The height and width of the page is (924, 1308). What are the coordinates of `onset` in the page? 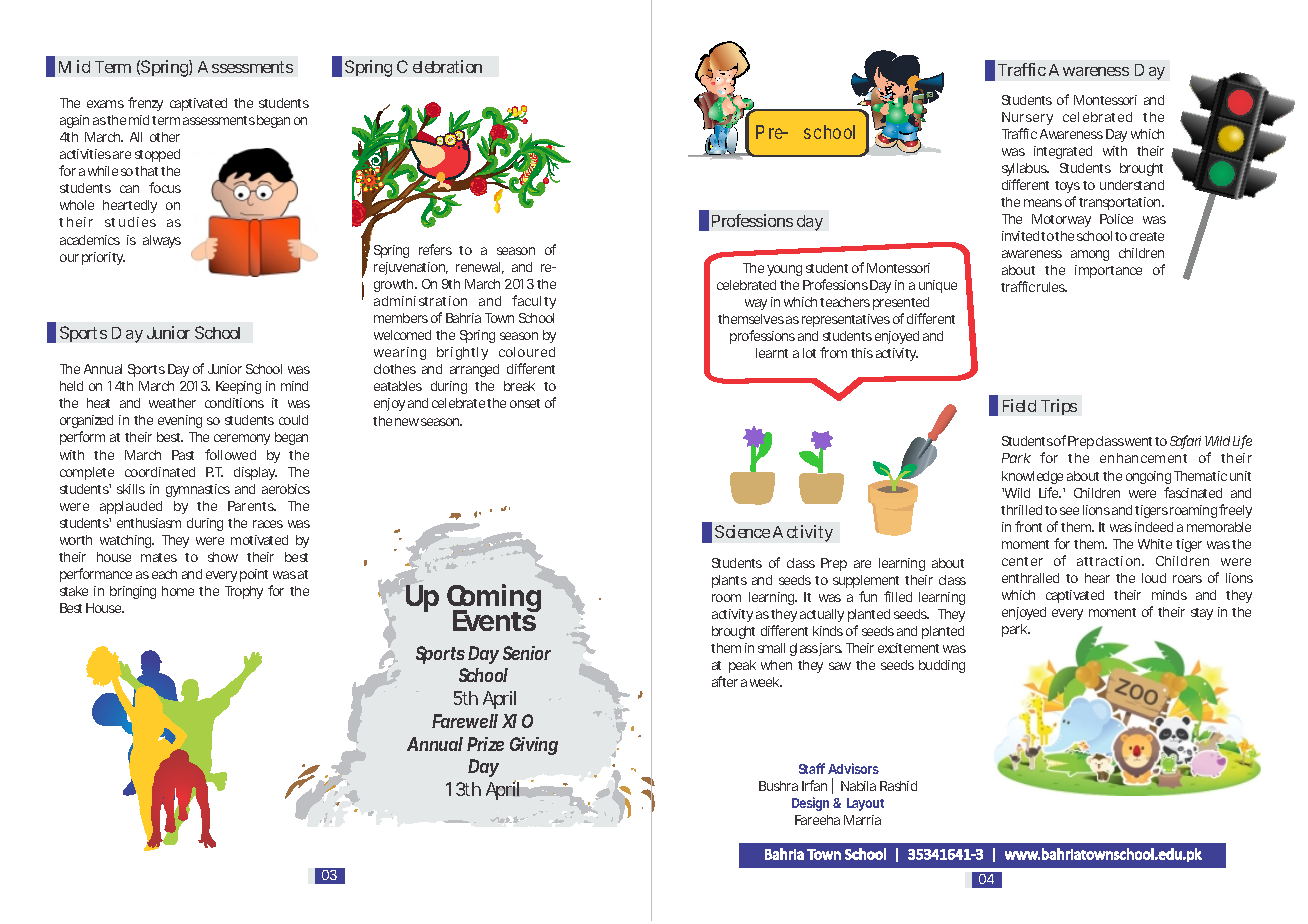 It's located at (525, 403).
